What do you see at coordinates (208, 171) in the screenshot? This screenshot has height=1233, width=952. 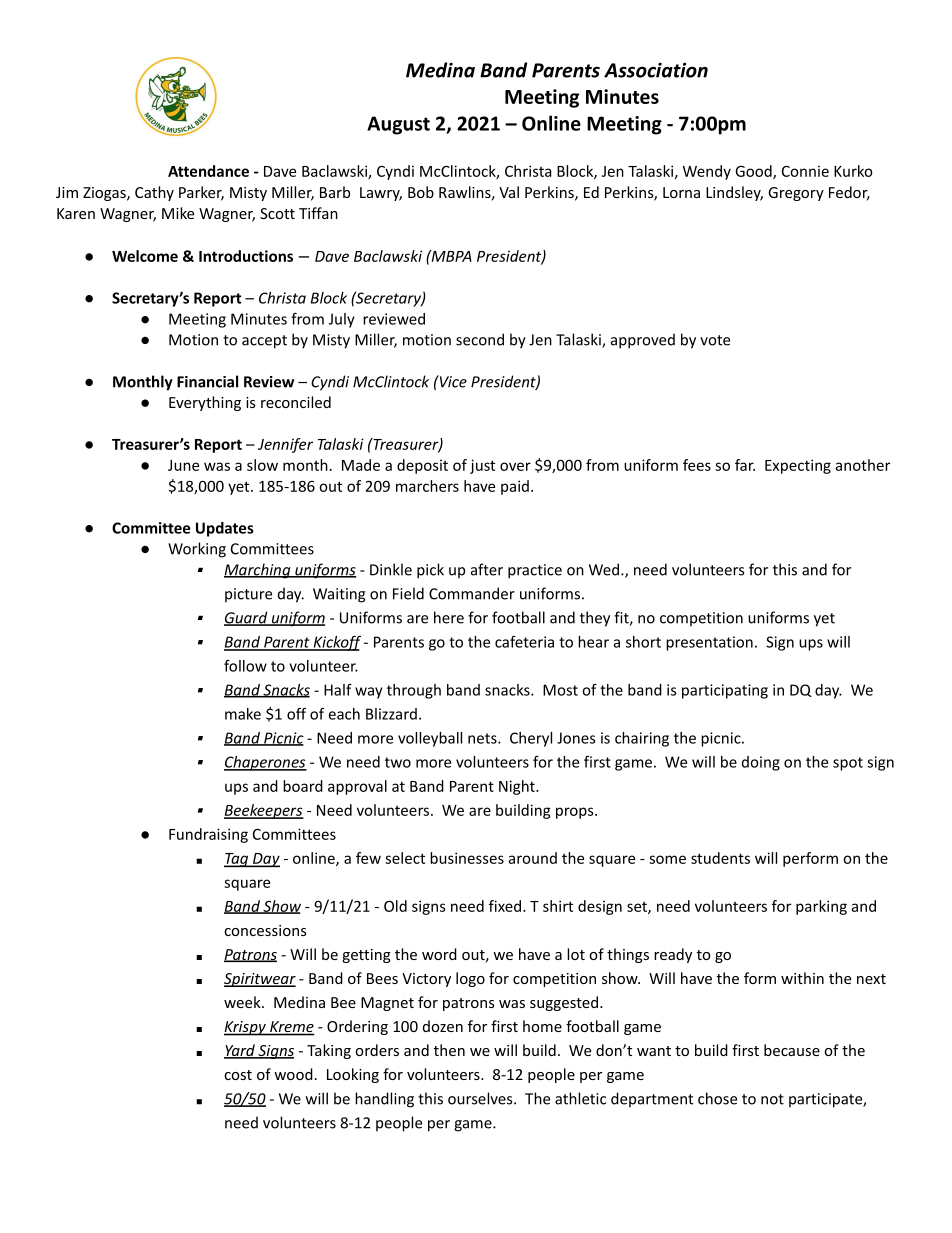 I see `Attendance` at bounding box center [208, 171].
